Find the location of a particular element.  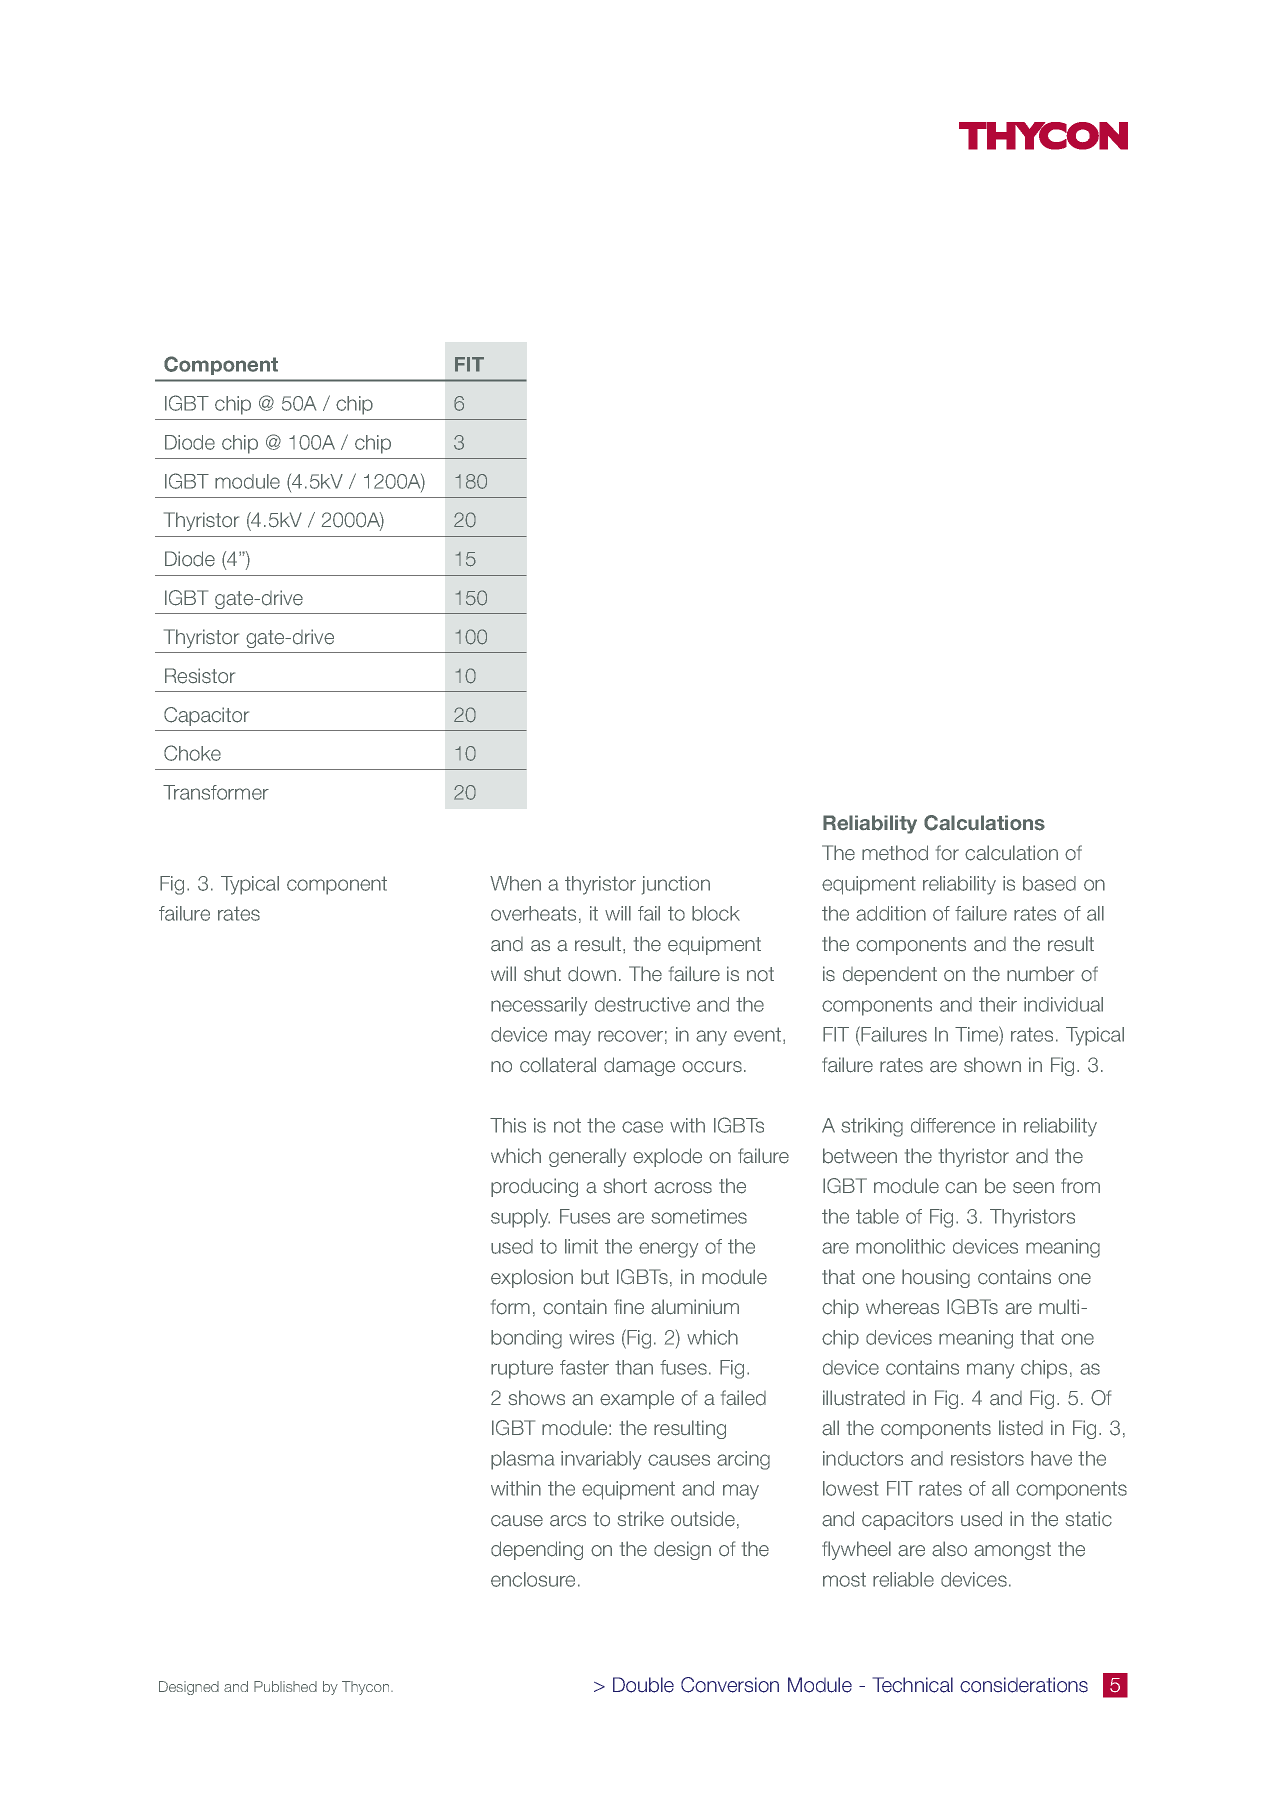

rupture is located at coordinates (522, 1369).
